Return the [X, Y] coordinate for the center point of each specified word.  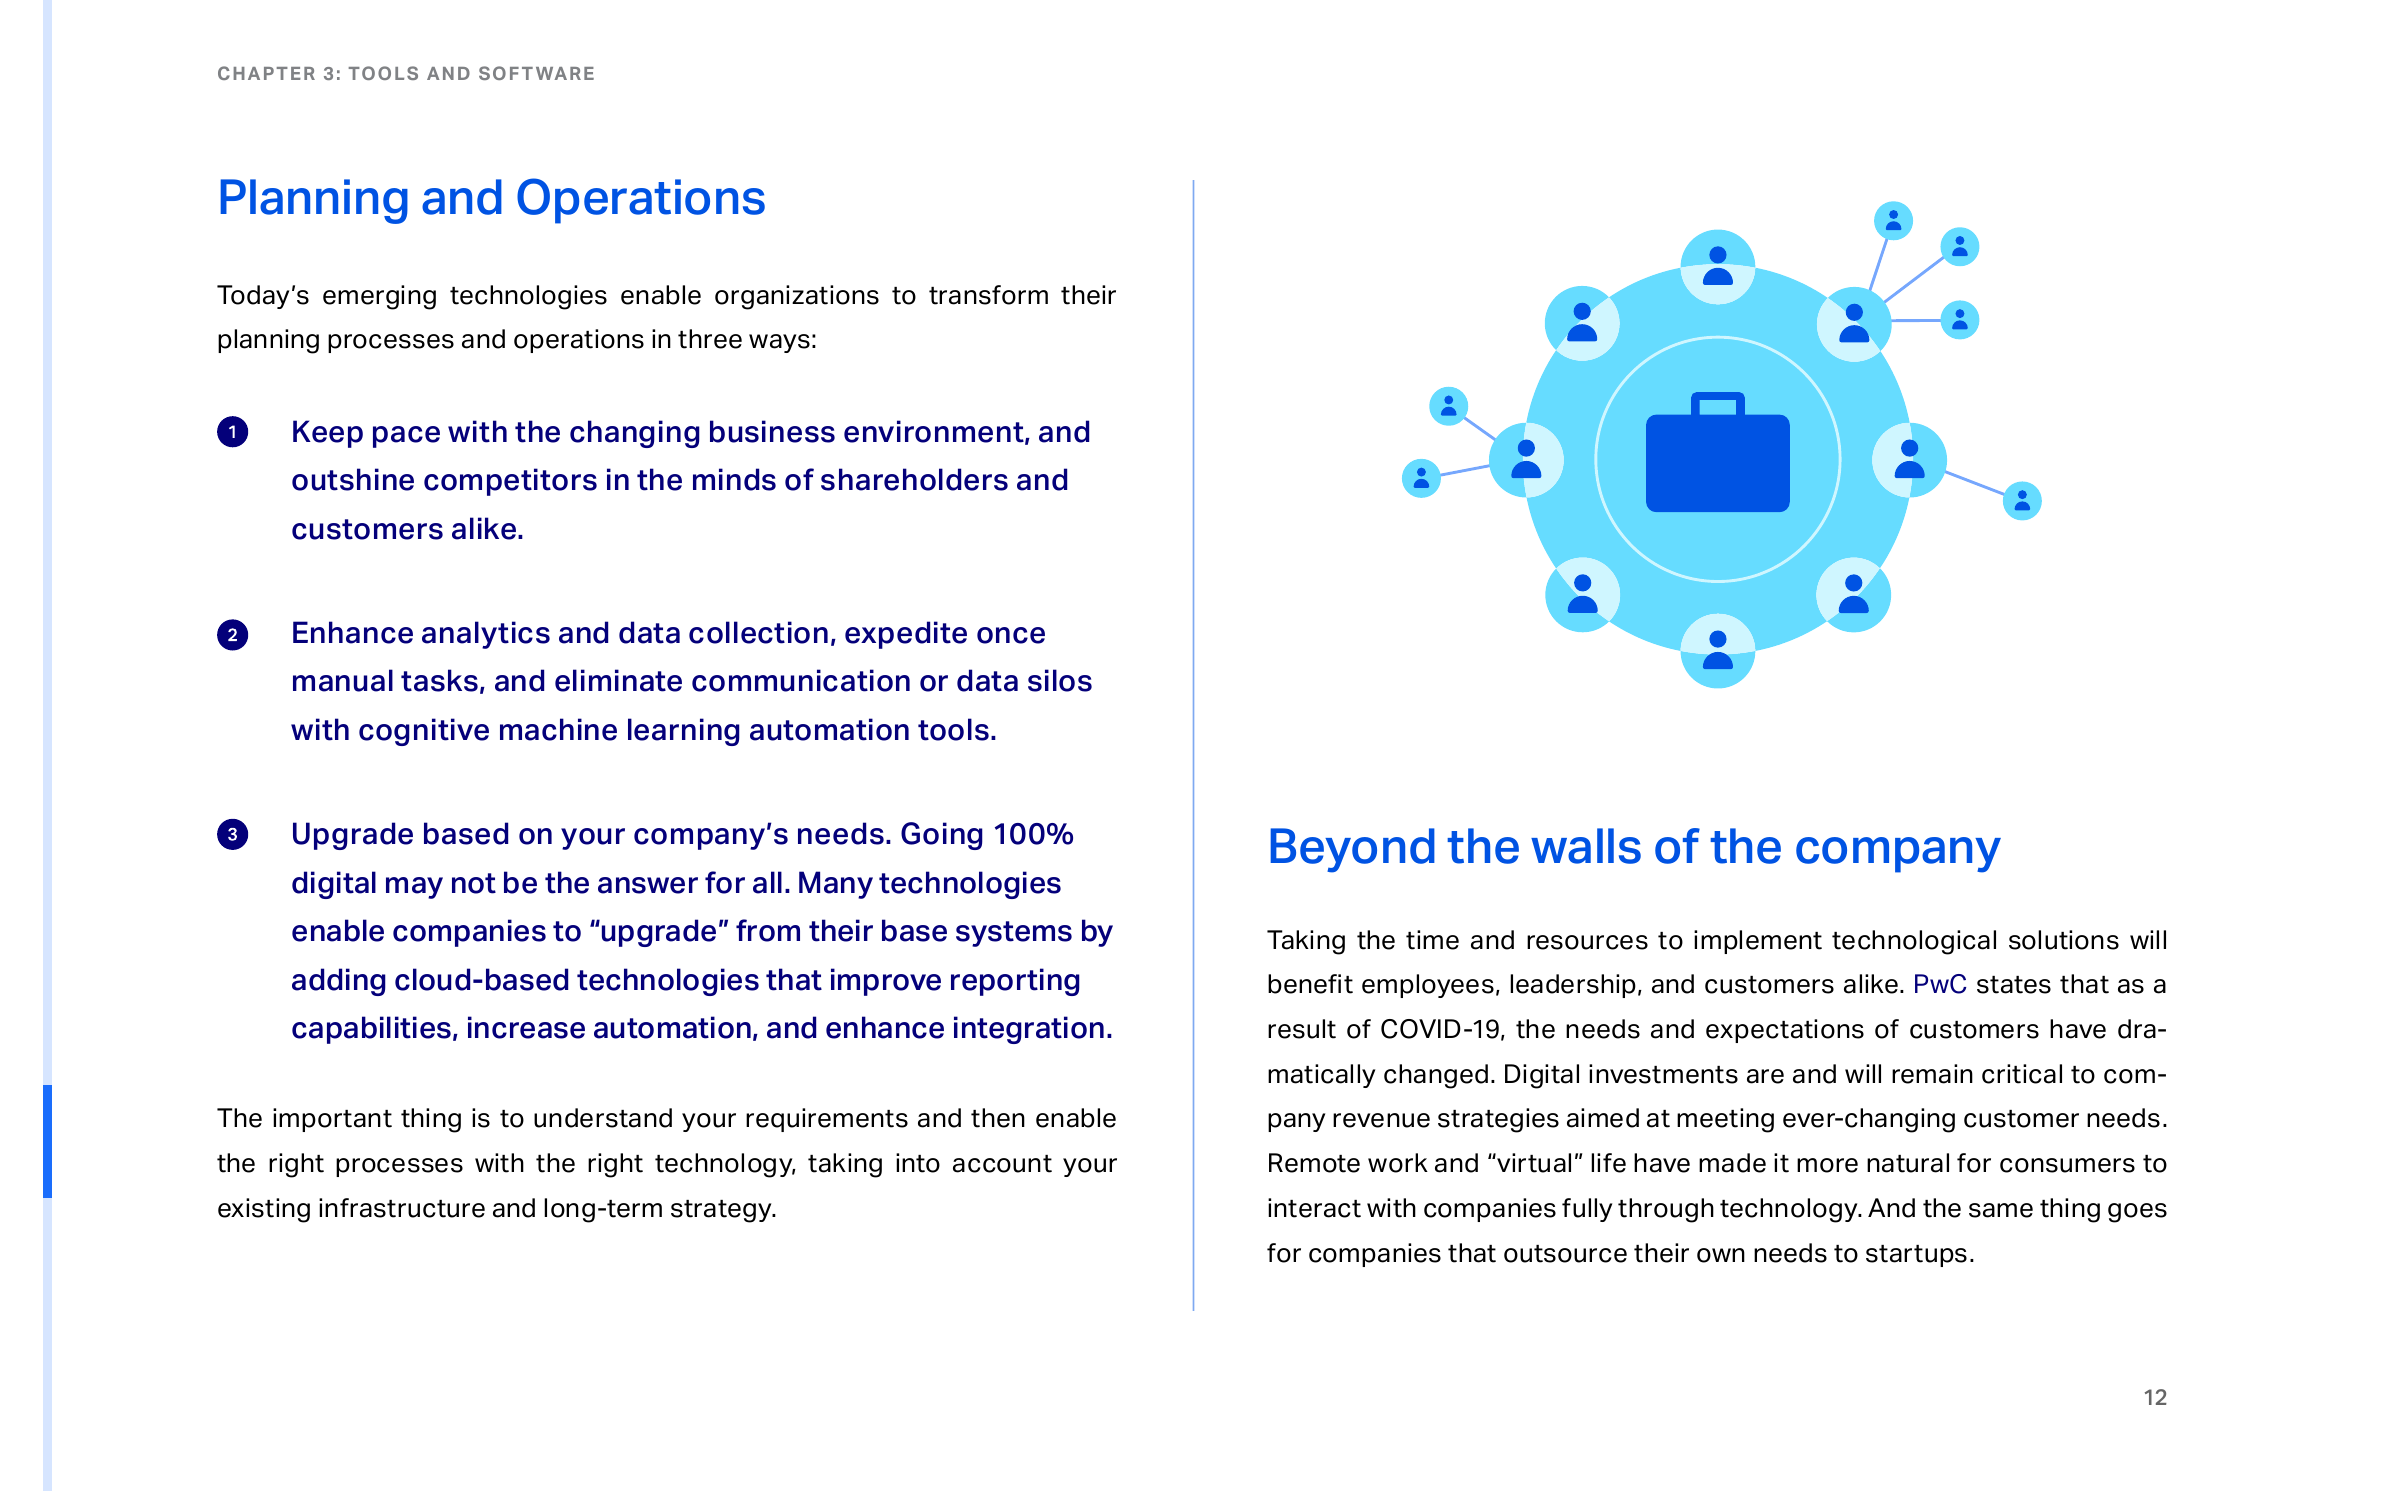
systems [1014, 934]
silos [1060, 680]
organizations [797, 297]
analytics [486, 635]
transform [988, 295]
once [1011, 635]
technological [1914, 942]
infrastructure [402, 1208]
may [414, 888]
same [2001, 1210]
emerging [379, 297]
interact [1314, 1208]
